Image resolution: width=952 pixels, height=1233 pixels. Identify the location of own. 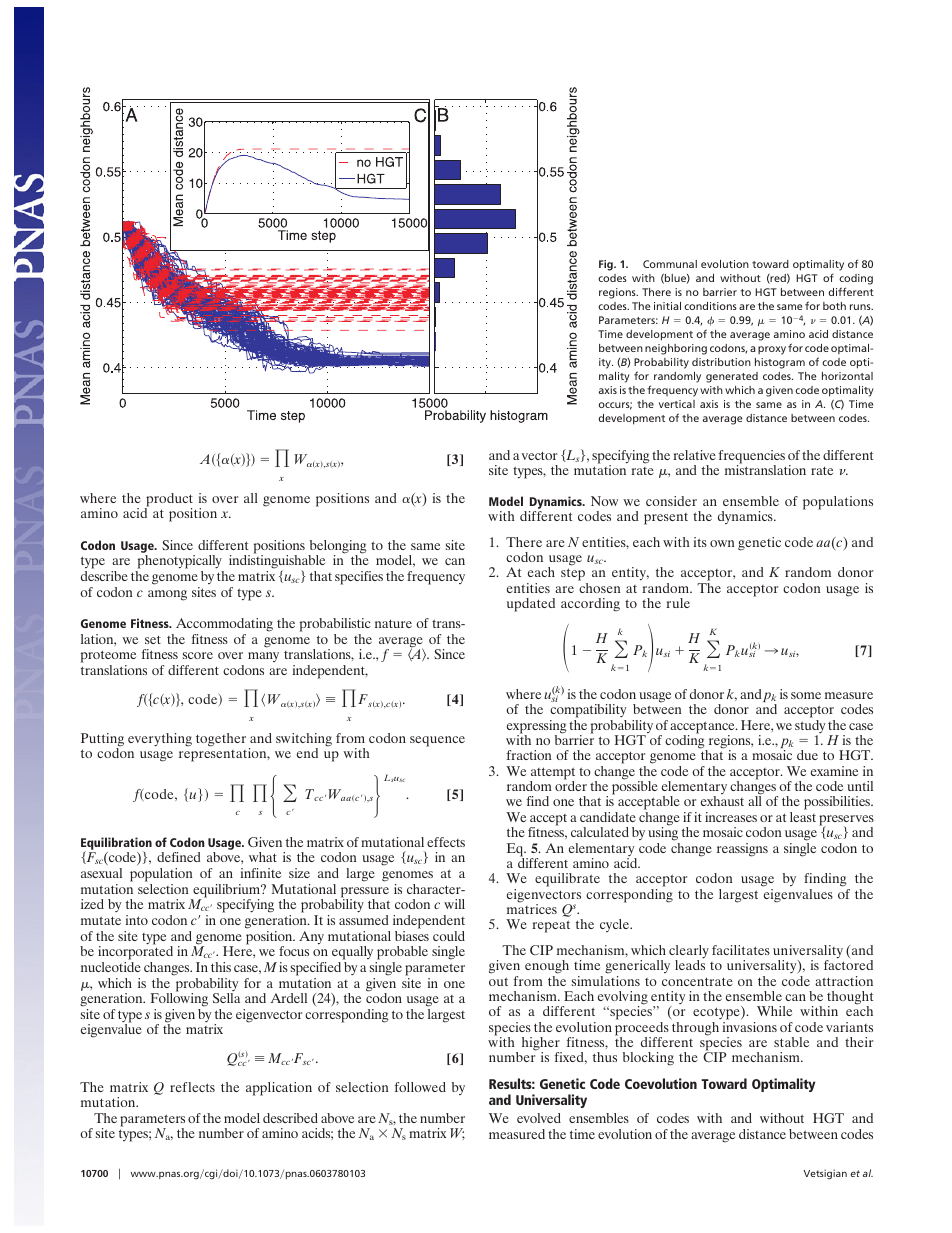
(722, 543).
